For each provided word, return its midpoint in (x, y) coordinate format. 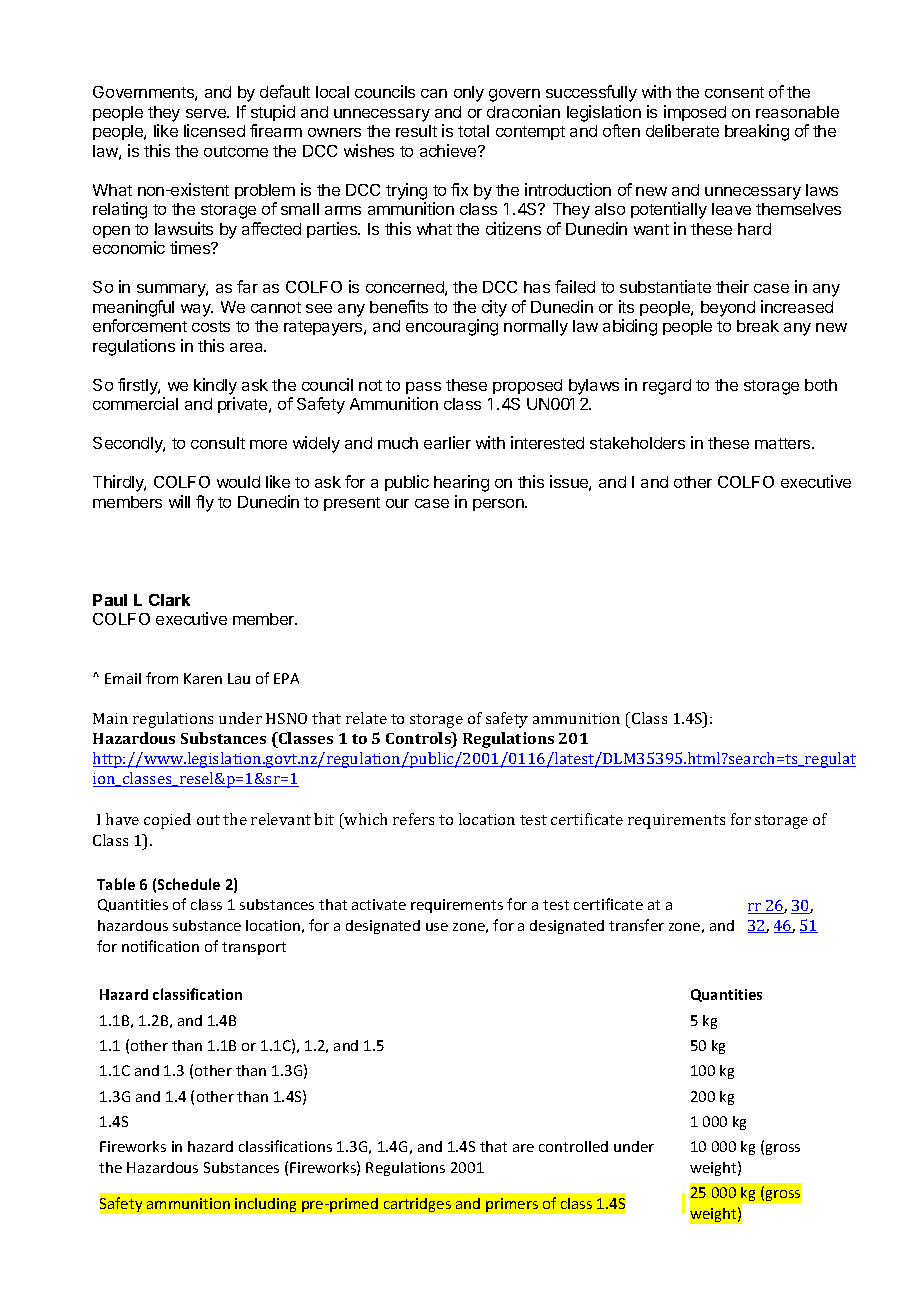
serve (207, 113)
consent (734, 92)
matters (784, 443)
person (499, 505)
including (265, 1205)
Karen (203, 678)
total (473, 131)
